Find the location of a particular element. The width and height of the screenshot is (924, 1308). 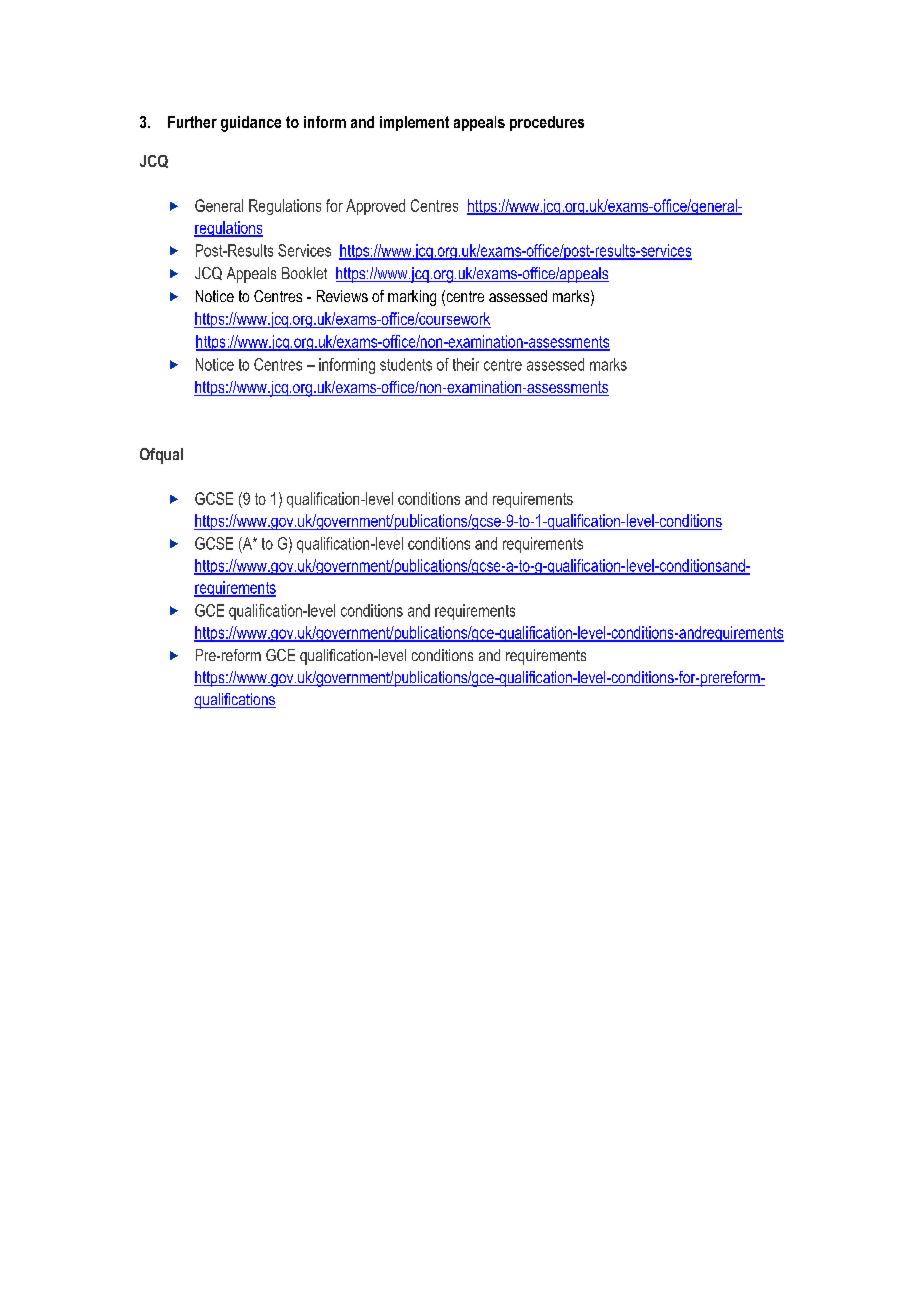

marking is located at coordinates (412, 298).
